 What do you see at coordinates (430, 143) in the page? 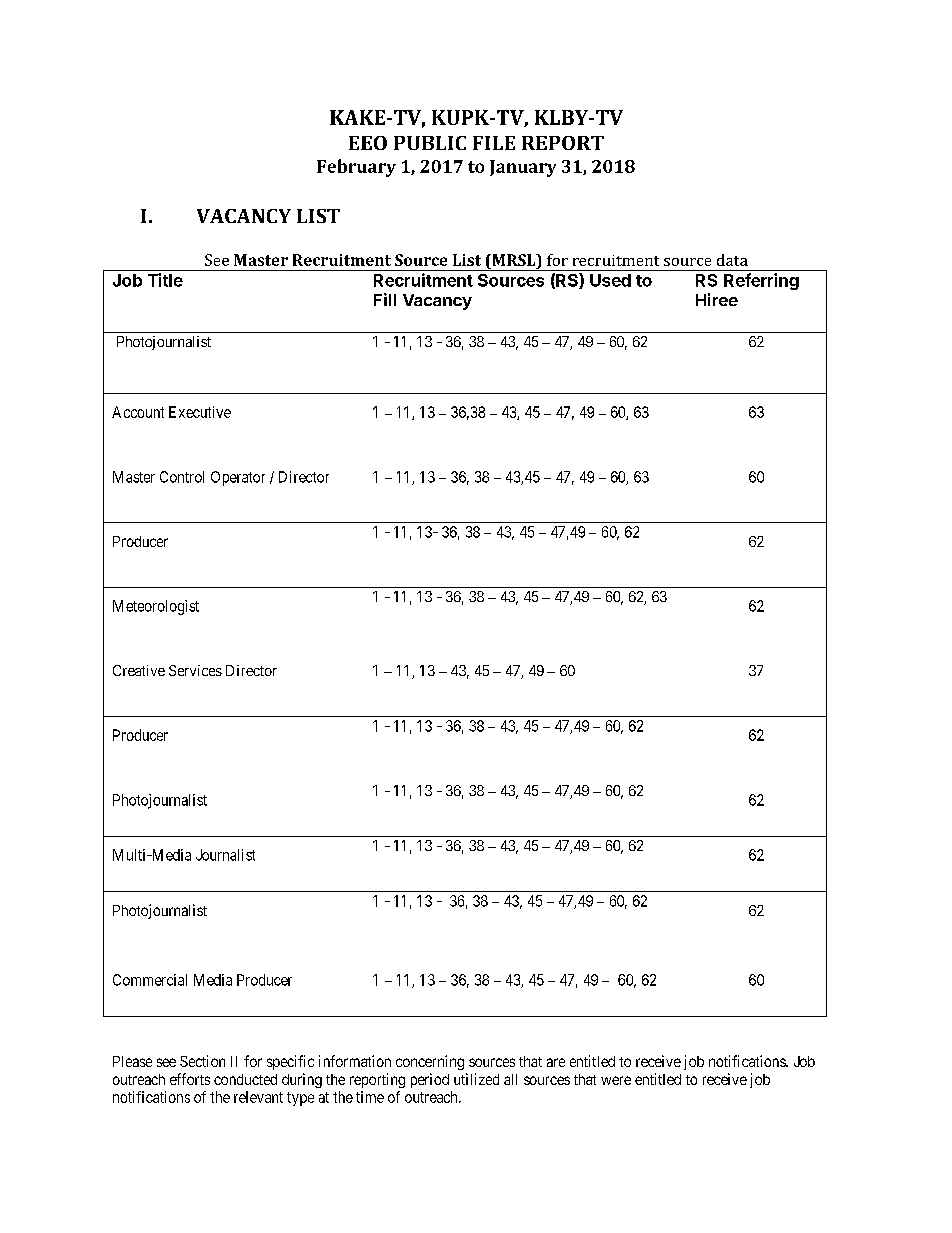
I see `PUBLIC` at bounding box center [430, 143].
